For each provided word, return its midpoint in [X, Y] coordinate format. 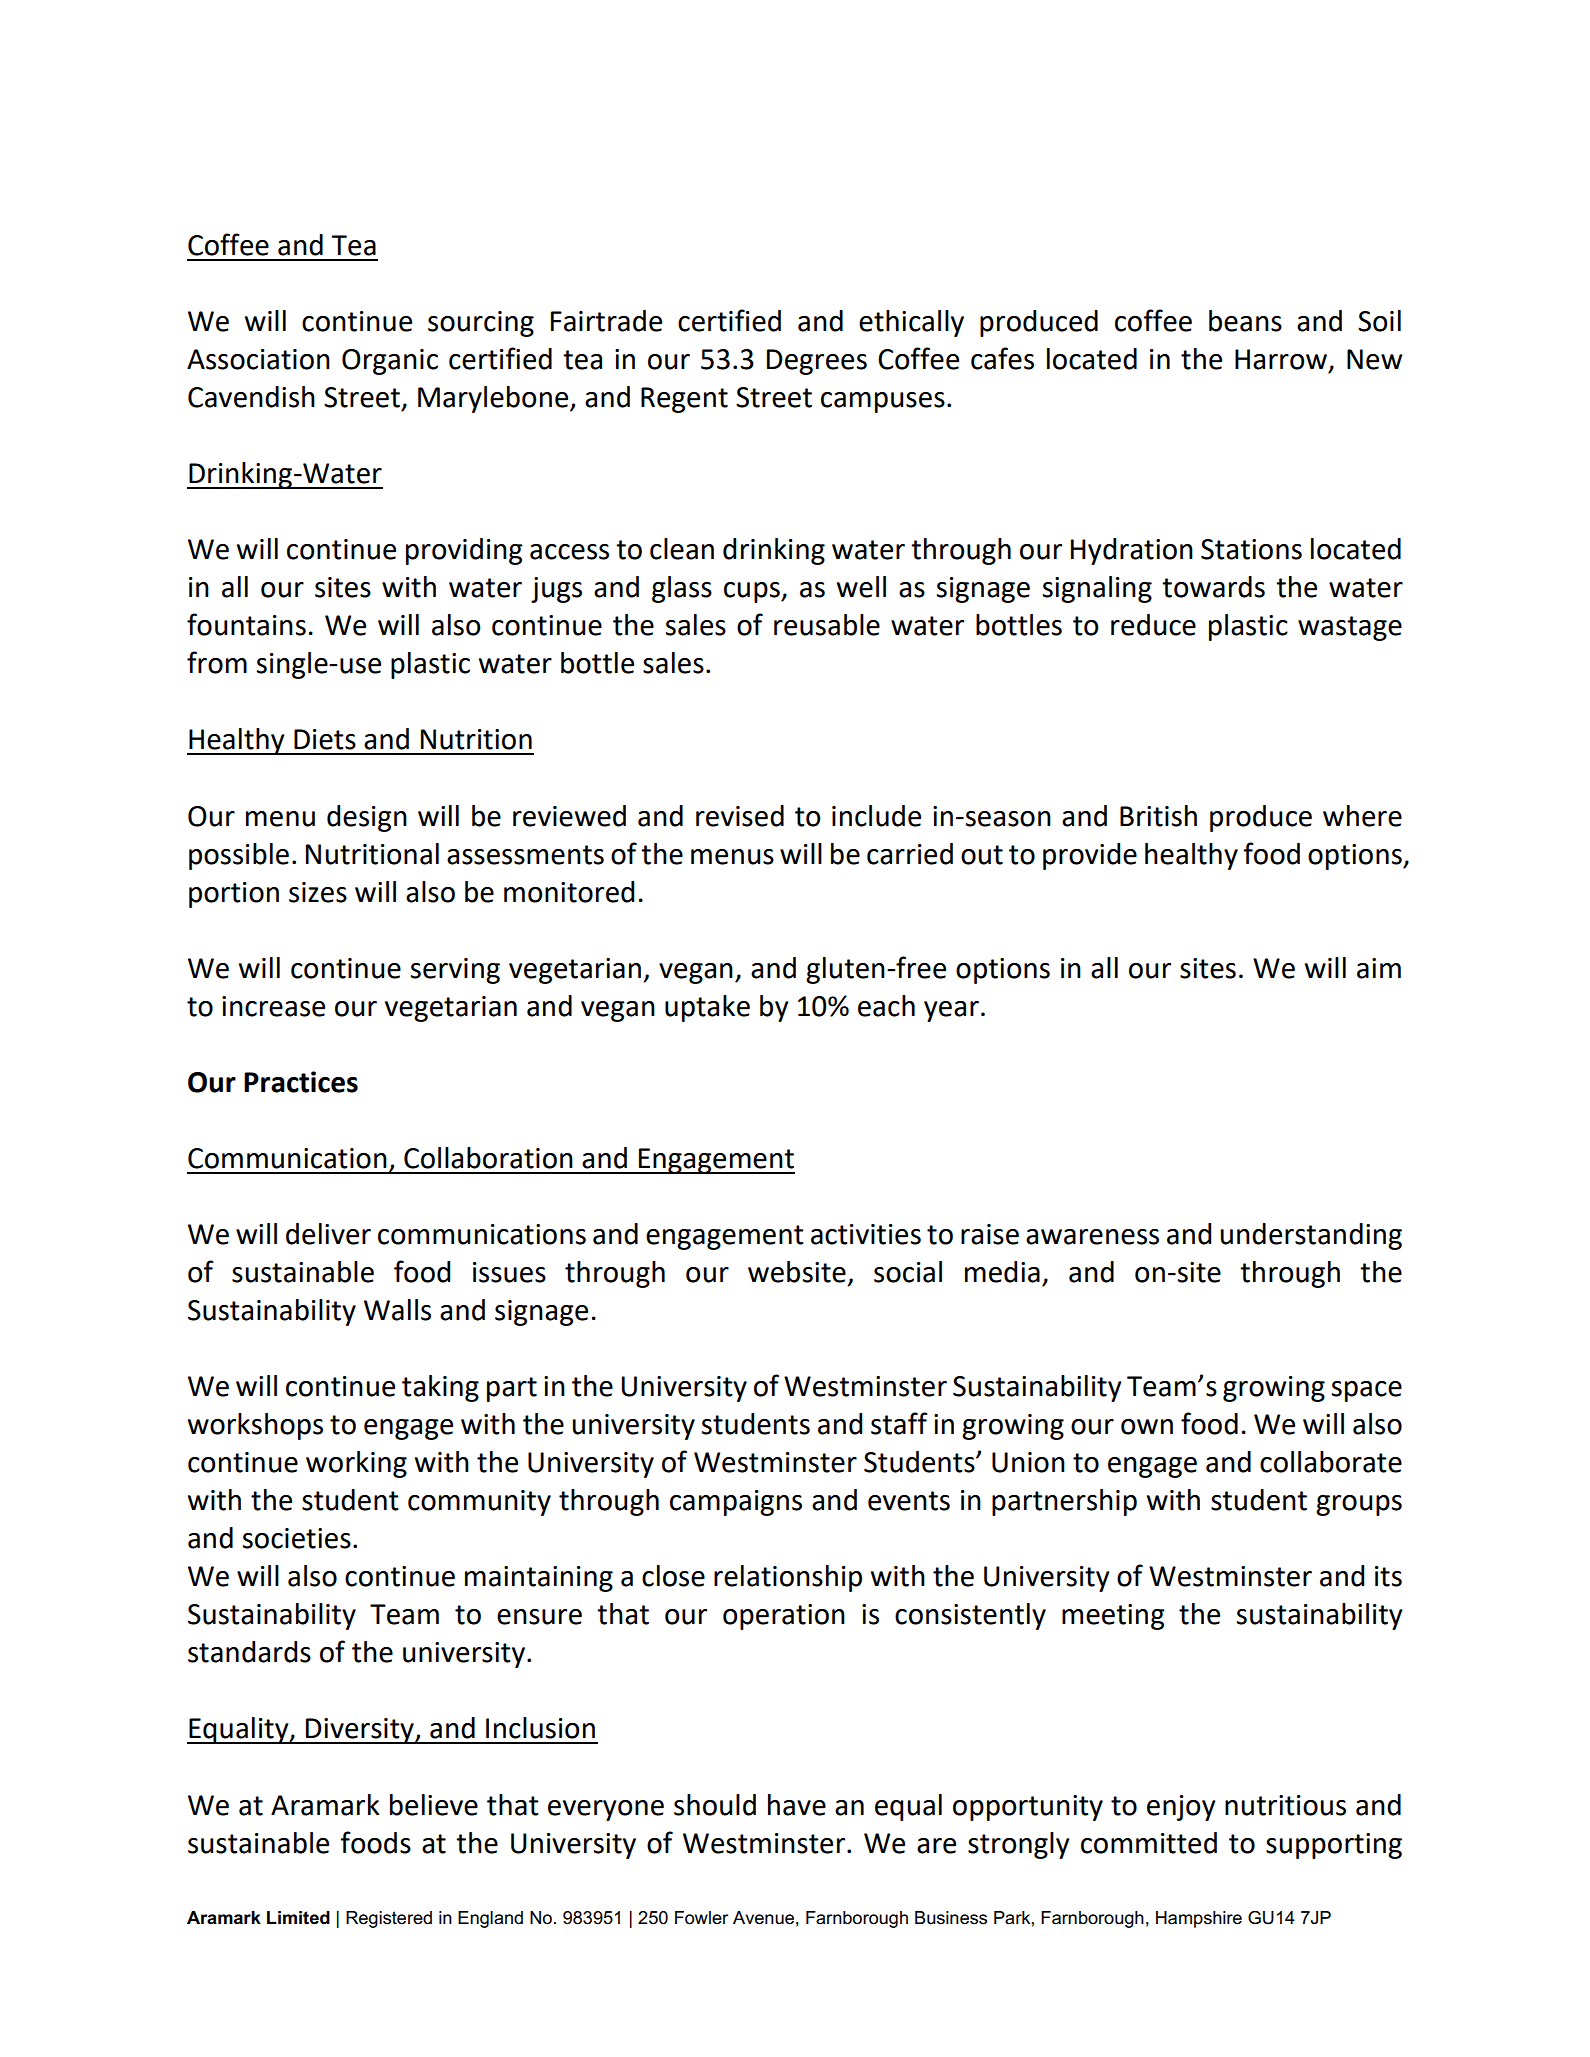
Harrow [1281, 359]
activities [866, 1234]
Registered [389, 1919]
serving [455, 971]
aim [1379, 968]
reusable [827, 625]
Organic [390, 362]
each [886, 1006]
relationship [788, 1578]
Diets [325, 739]
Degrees [817, 362]
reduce [1153, 625]
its [1388, 1576]
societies [297, 1538]
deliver [328, 1234]
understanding [1311, 1236]
